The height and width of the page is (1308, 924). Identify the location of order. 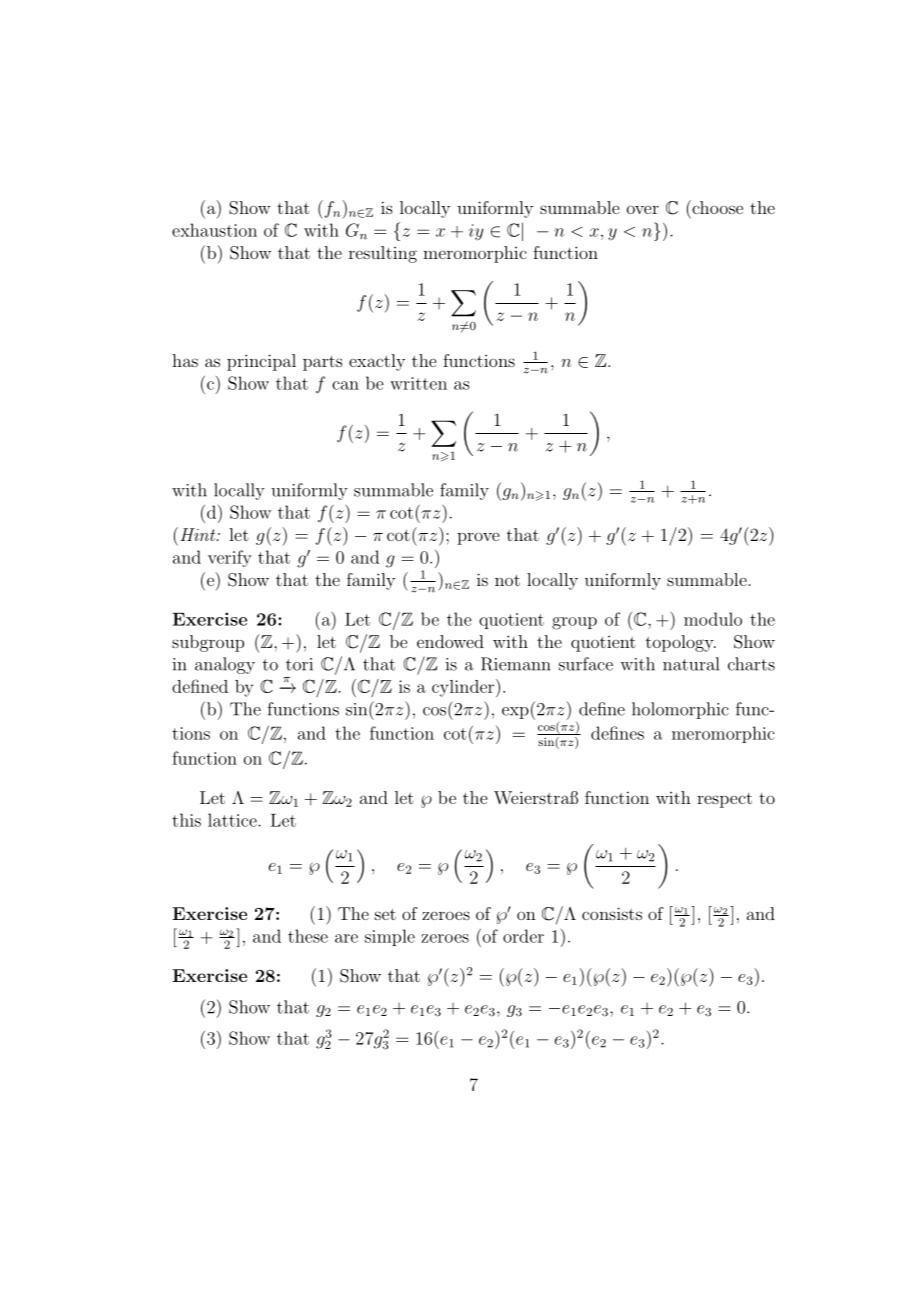
(523, 936).
